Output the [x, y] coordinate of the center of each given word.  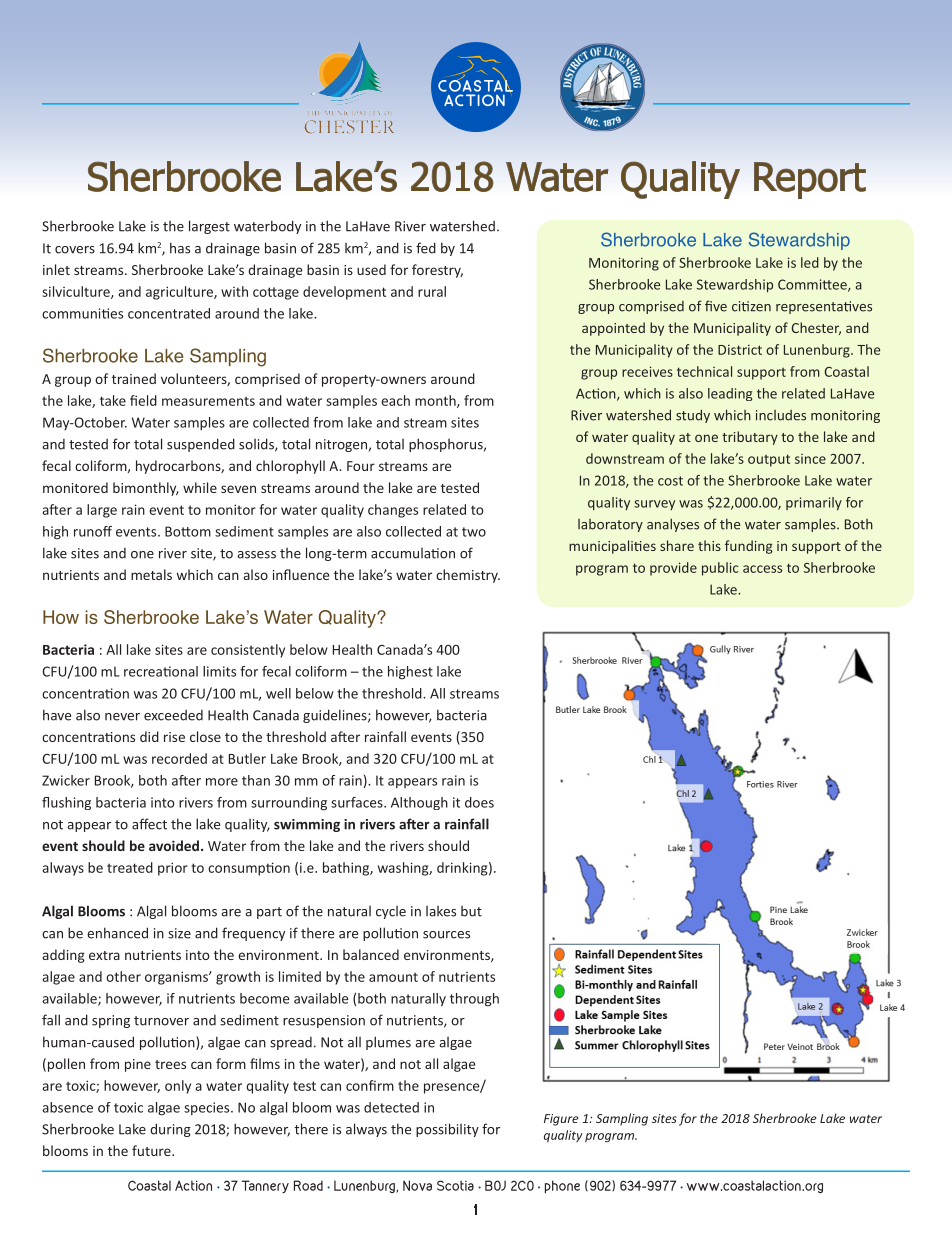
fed [426, 248]
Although [419, 803]
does [479, 802]
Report [810, 180]
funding [749, 547]
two [474, 532]
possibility [447, 1130]
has [180, 248]
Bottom [188, 531]
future [152, 1150]
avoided [174, 845]
